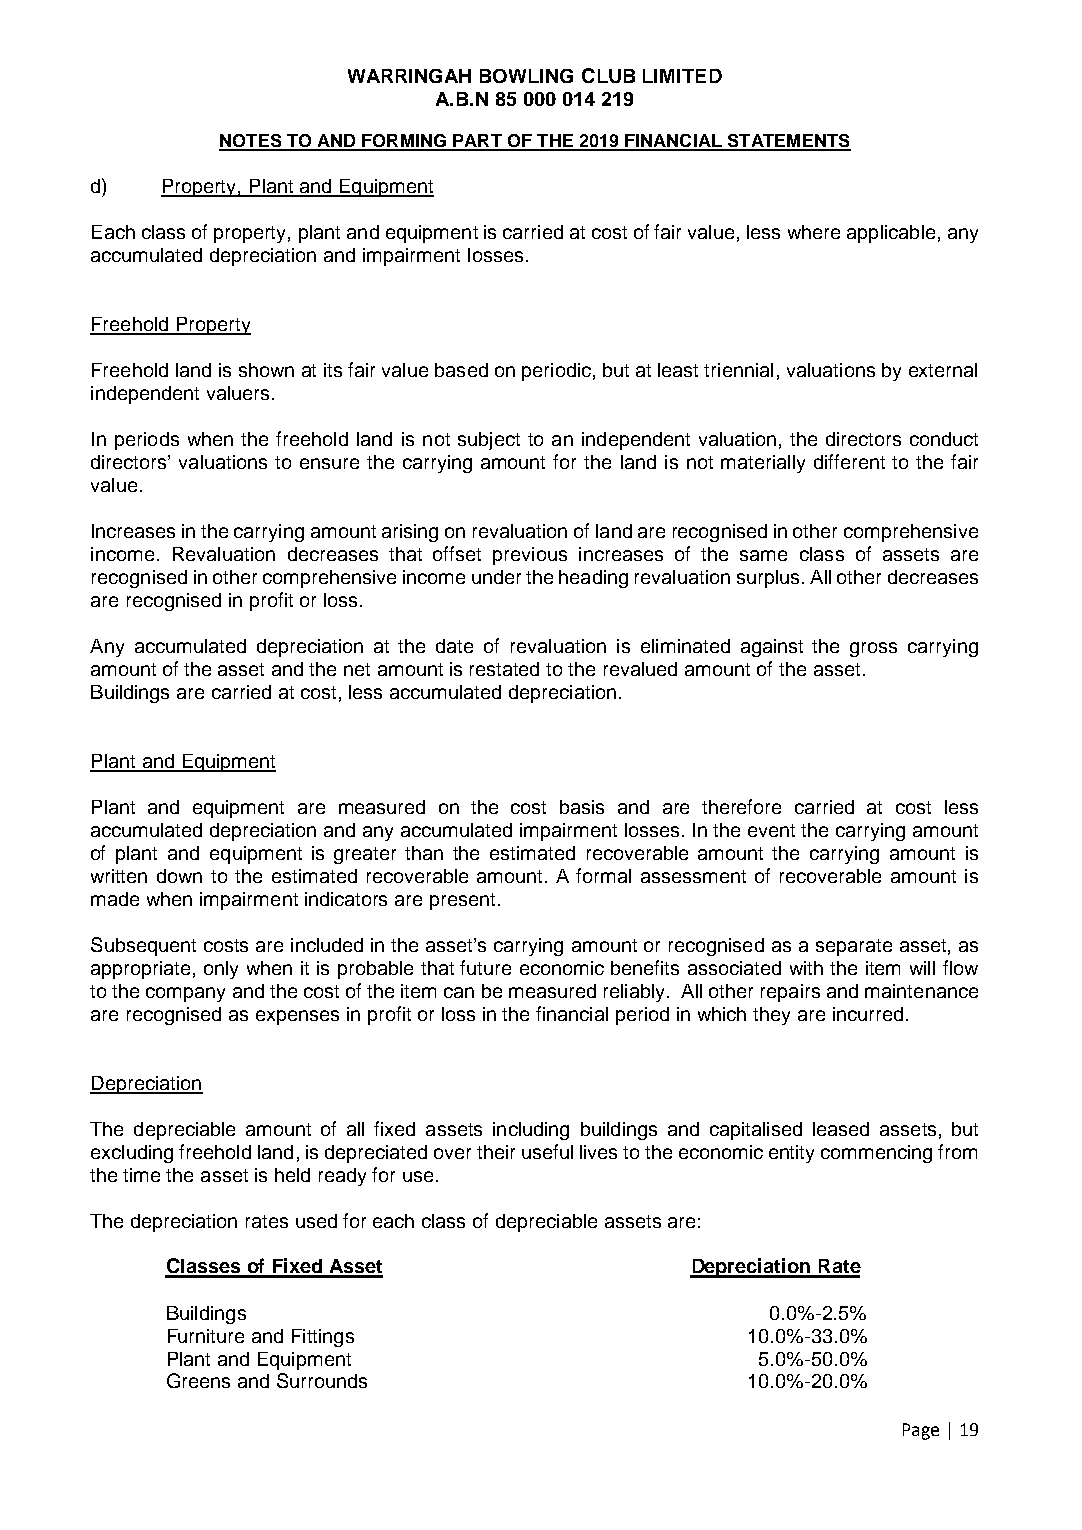 The height and width of the screenshot is (1530, 1082). I want to click on NOTES, so click(251, 142).
